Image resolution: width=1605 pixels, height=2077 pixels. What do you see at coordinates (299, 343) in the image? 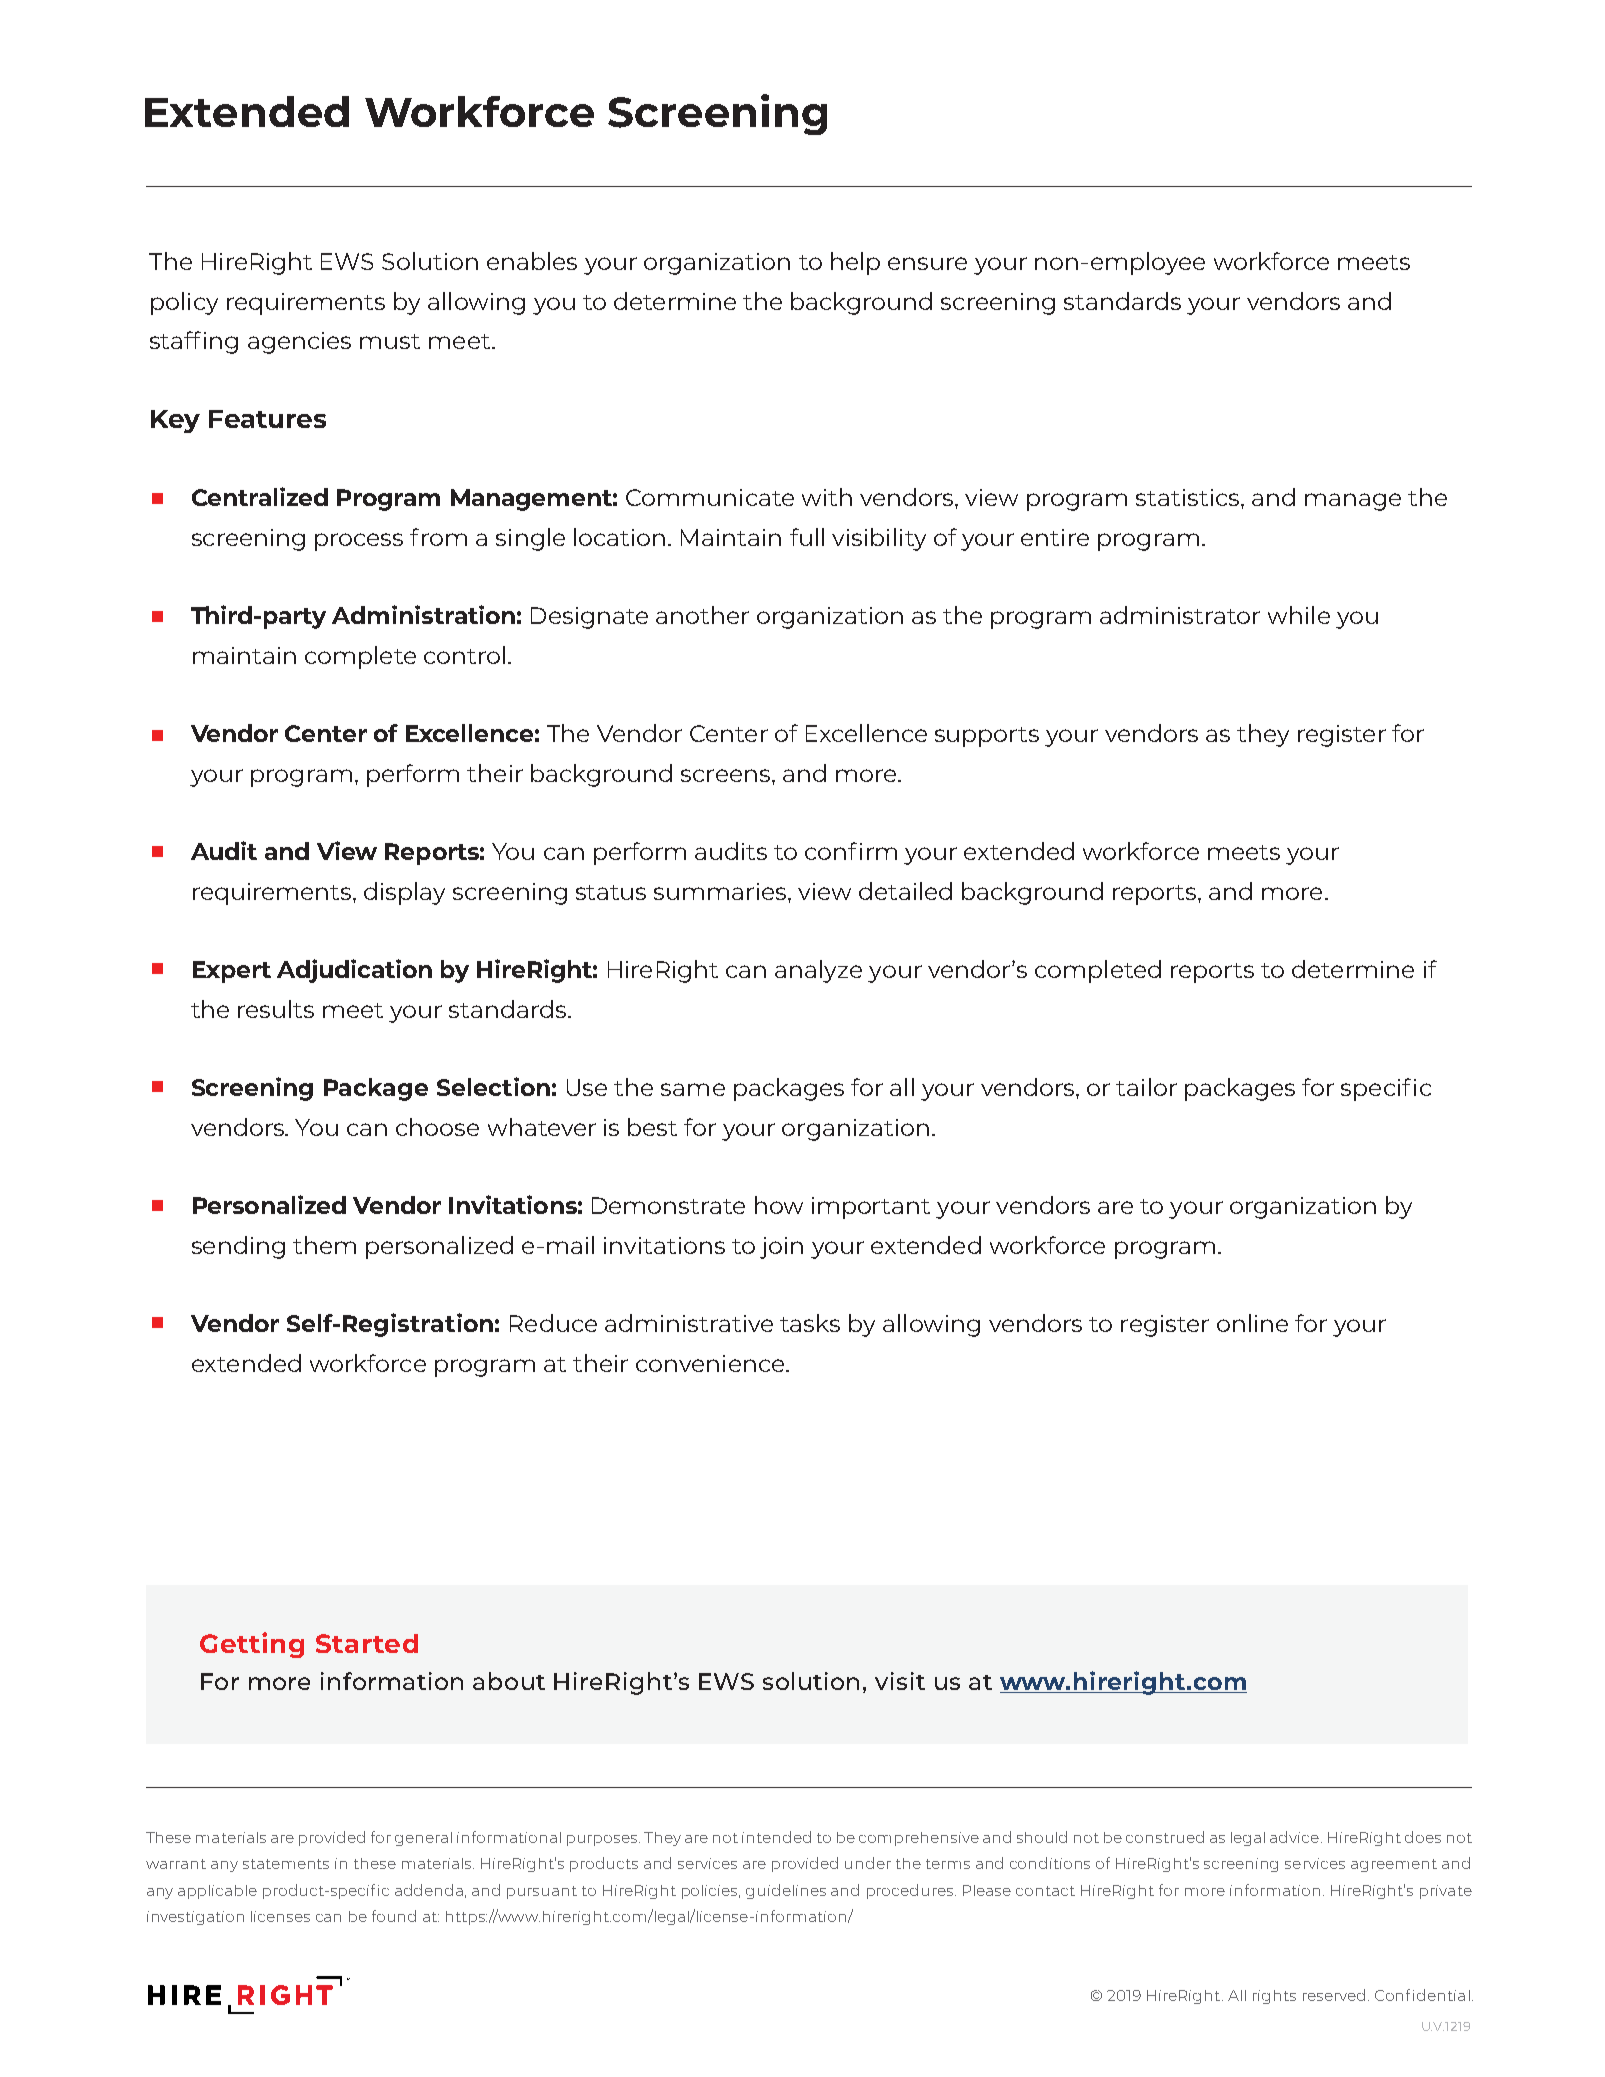
I see `agencies` at bounding box center [299, 343].
